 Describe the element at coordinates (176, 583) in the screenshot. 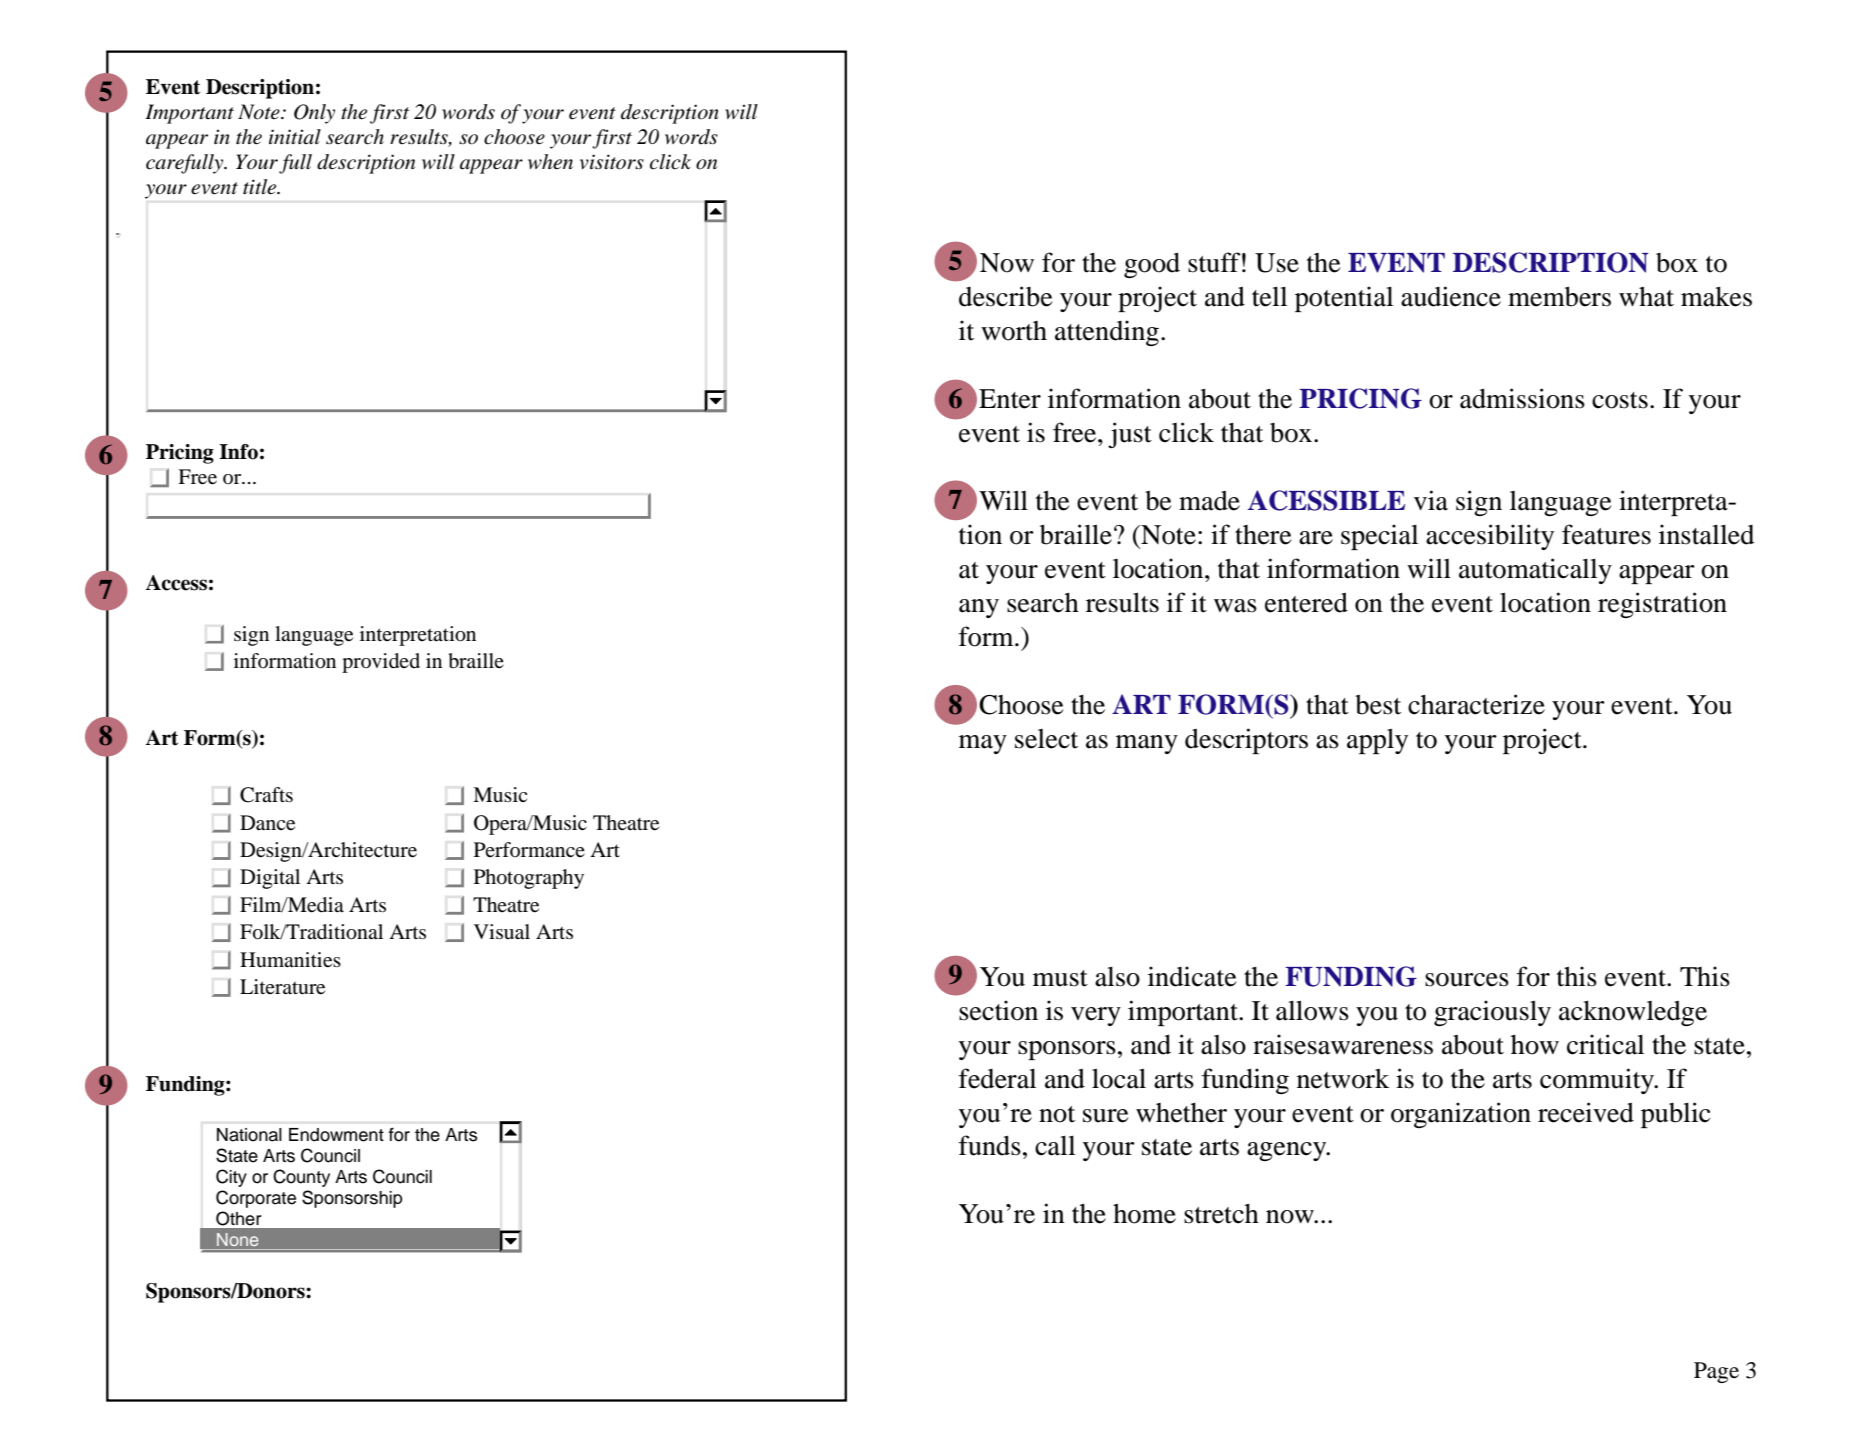

I see `Access` at that location.
